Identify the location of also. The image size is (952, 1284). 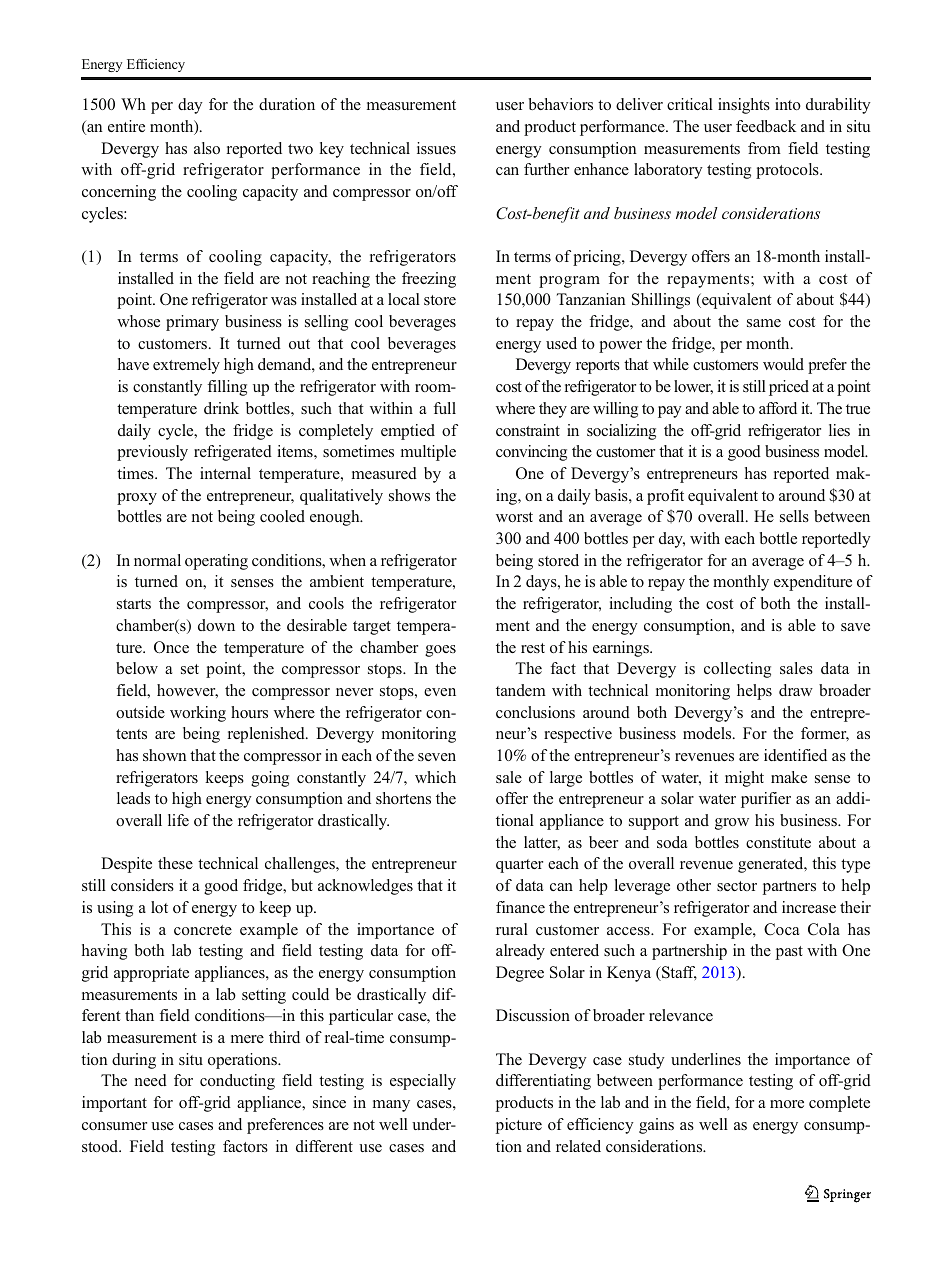
(207, 148).
